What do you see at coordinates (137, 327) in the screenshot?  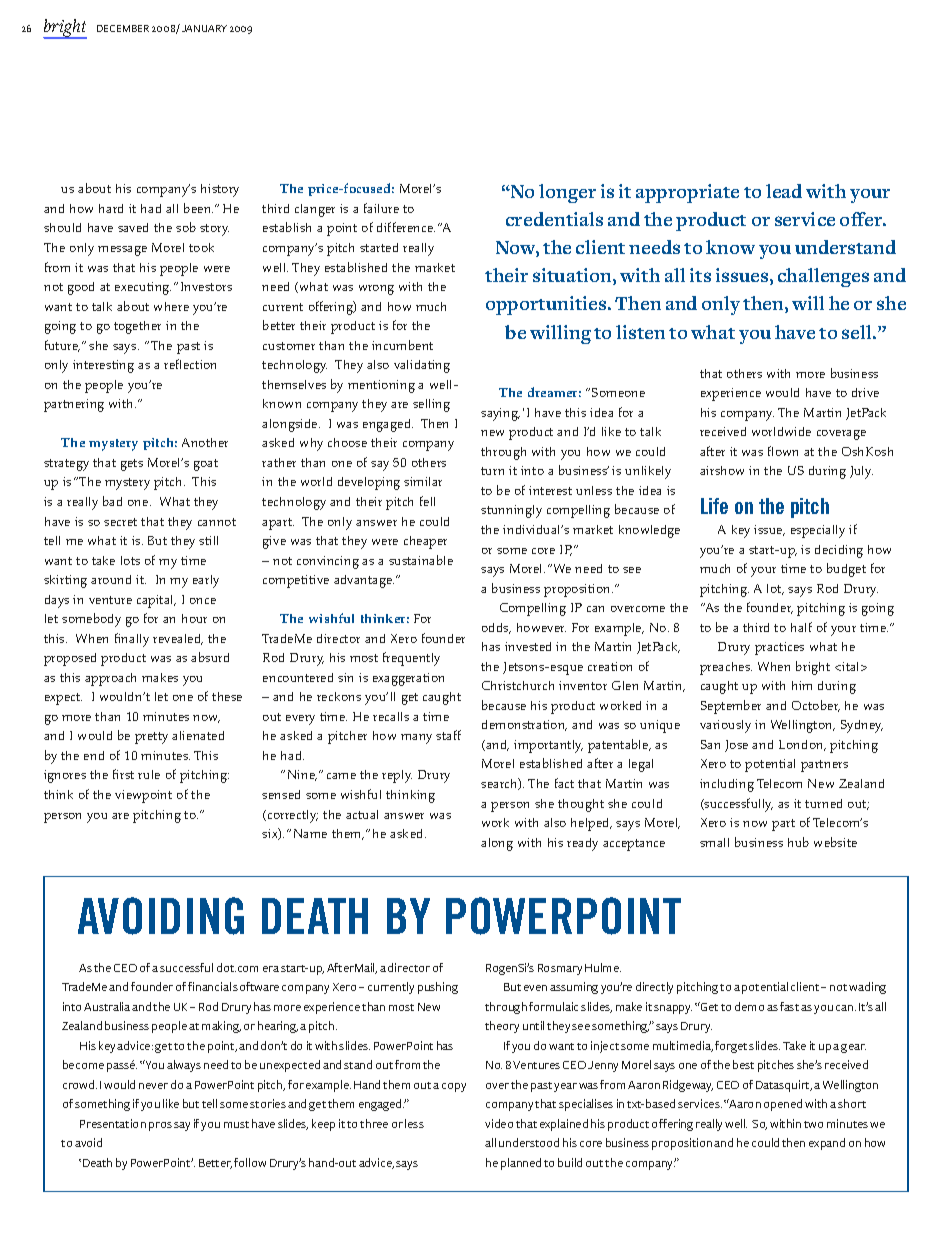 I see `together` at bounding box center [137, 327].
